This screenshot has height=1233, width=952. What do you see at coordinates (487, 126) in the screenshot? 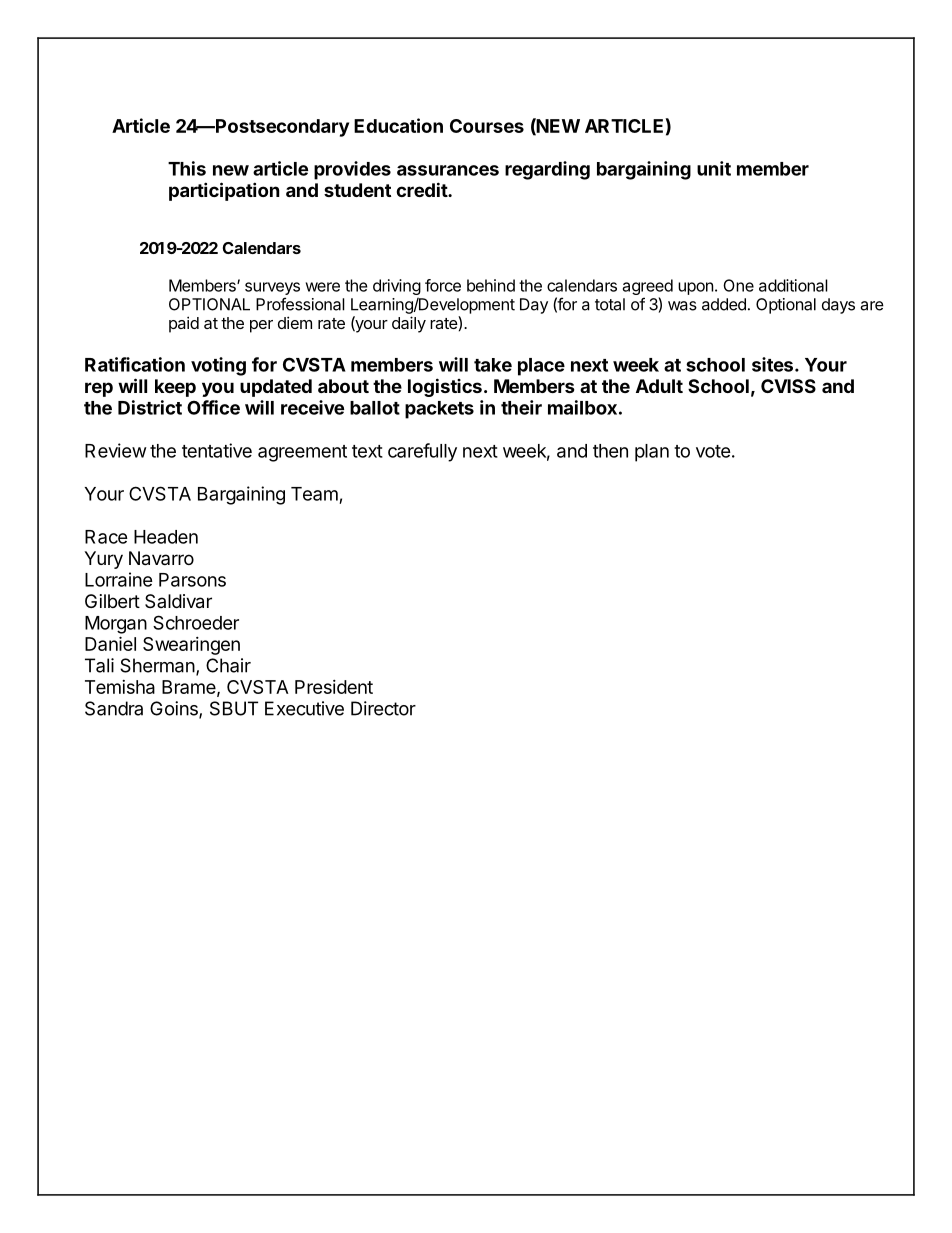
I see `Courses` at bounding box center [487, 126].
